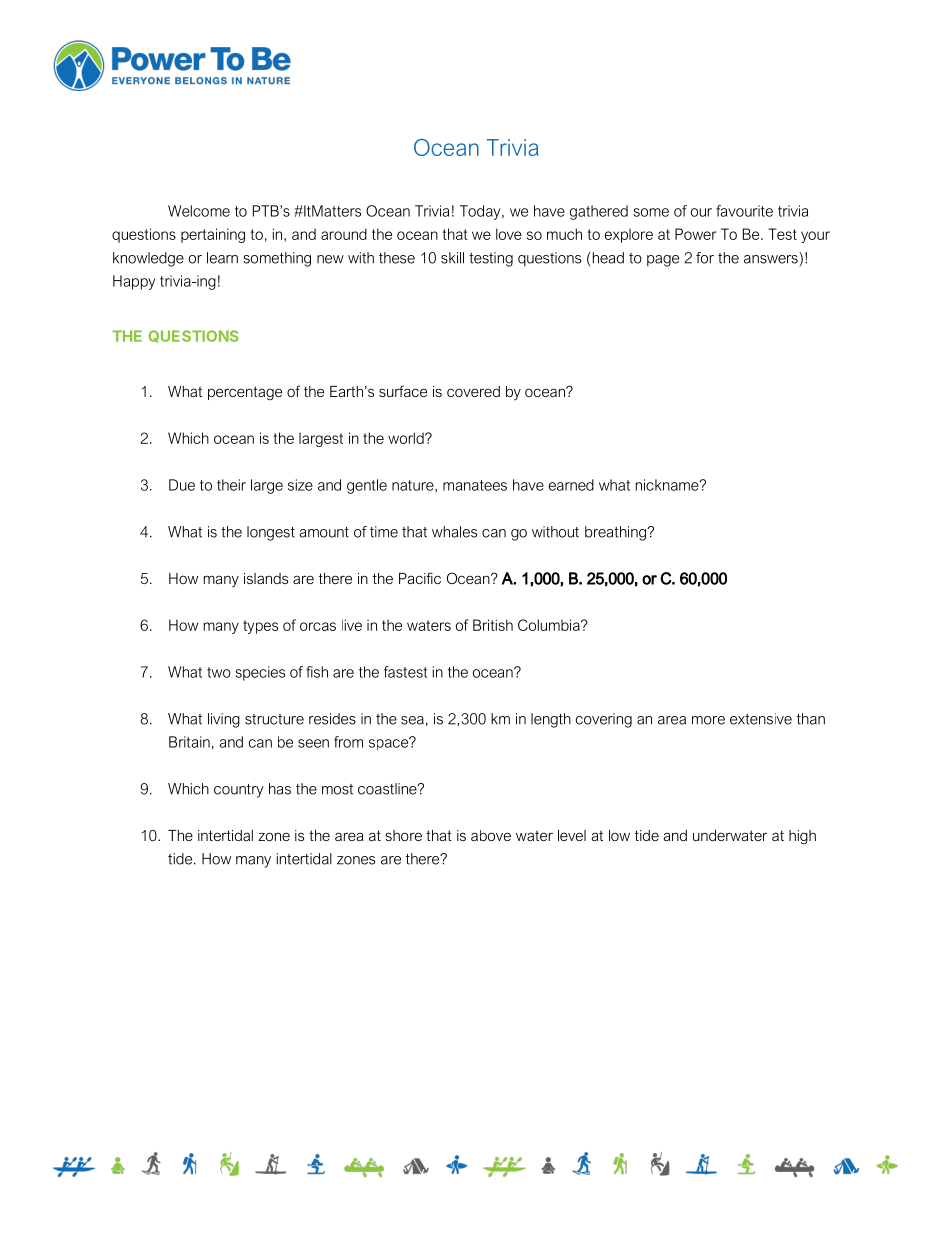 The width and height of the document is (952, 1233). Describe the element at coordinates (239, 791) in the document. I see `country` at that location.
